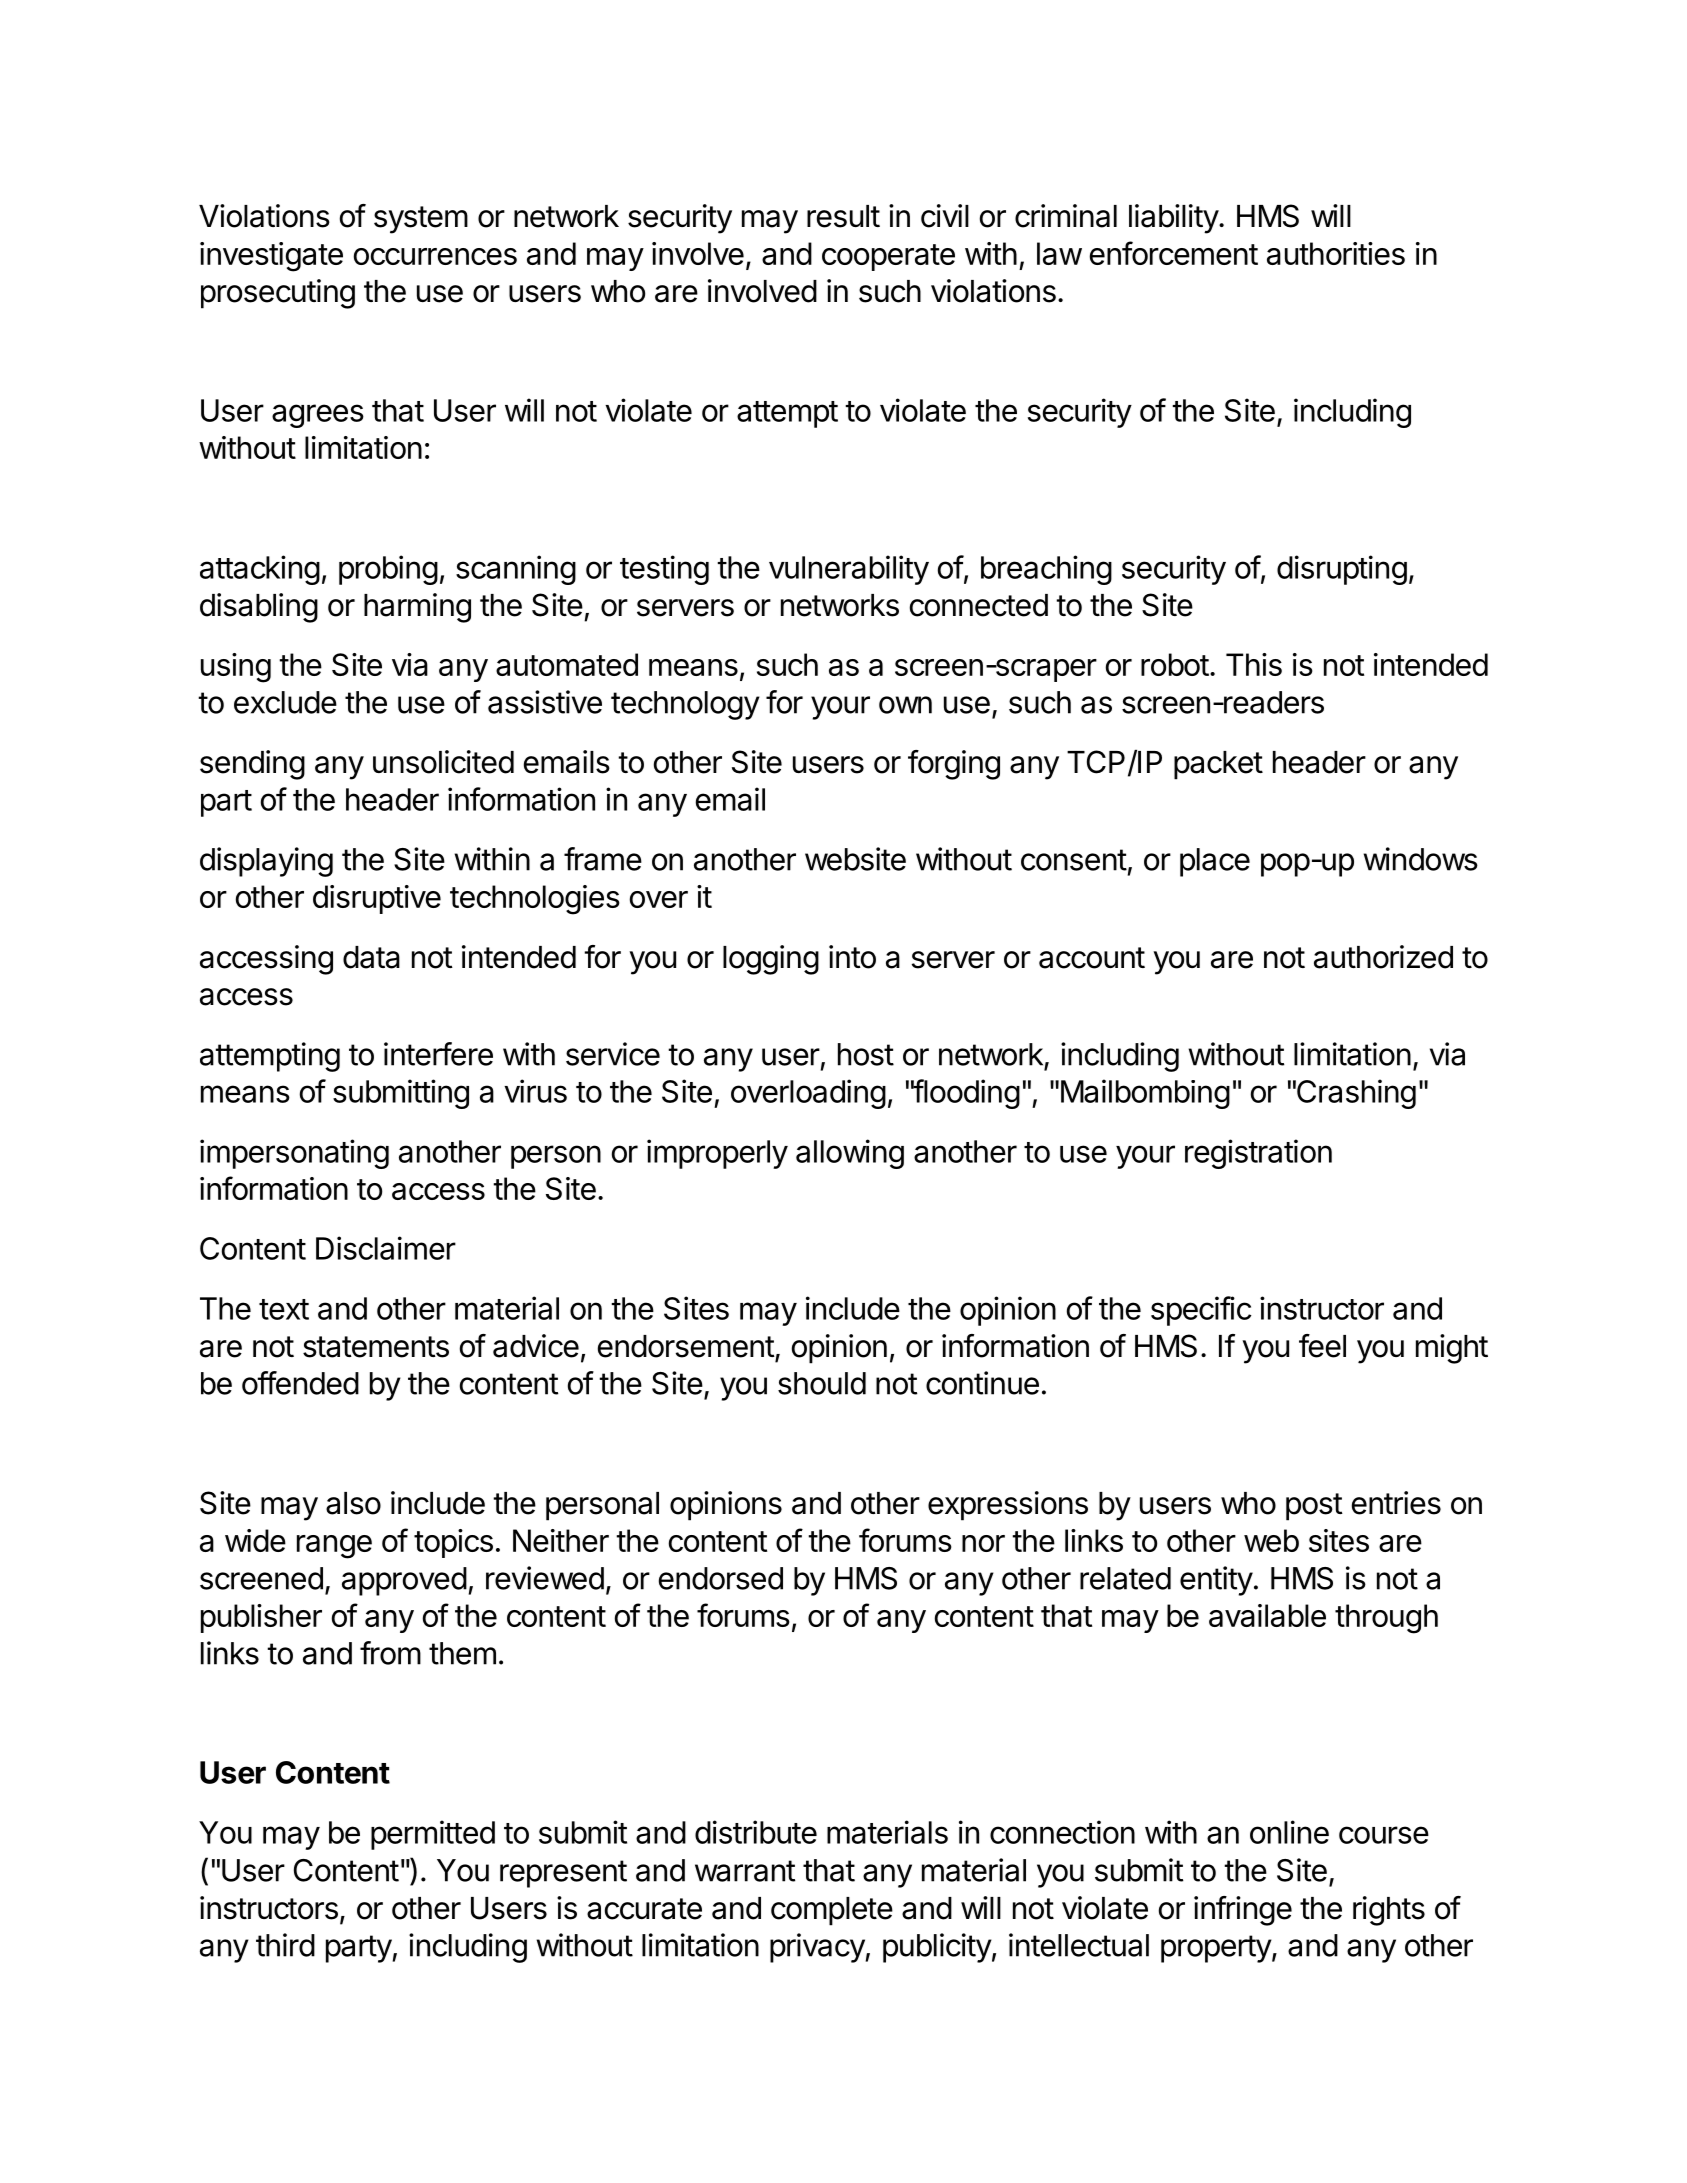  Describe the element at coordinates (866, 1054) in the page. I see `host` at that location.
